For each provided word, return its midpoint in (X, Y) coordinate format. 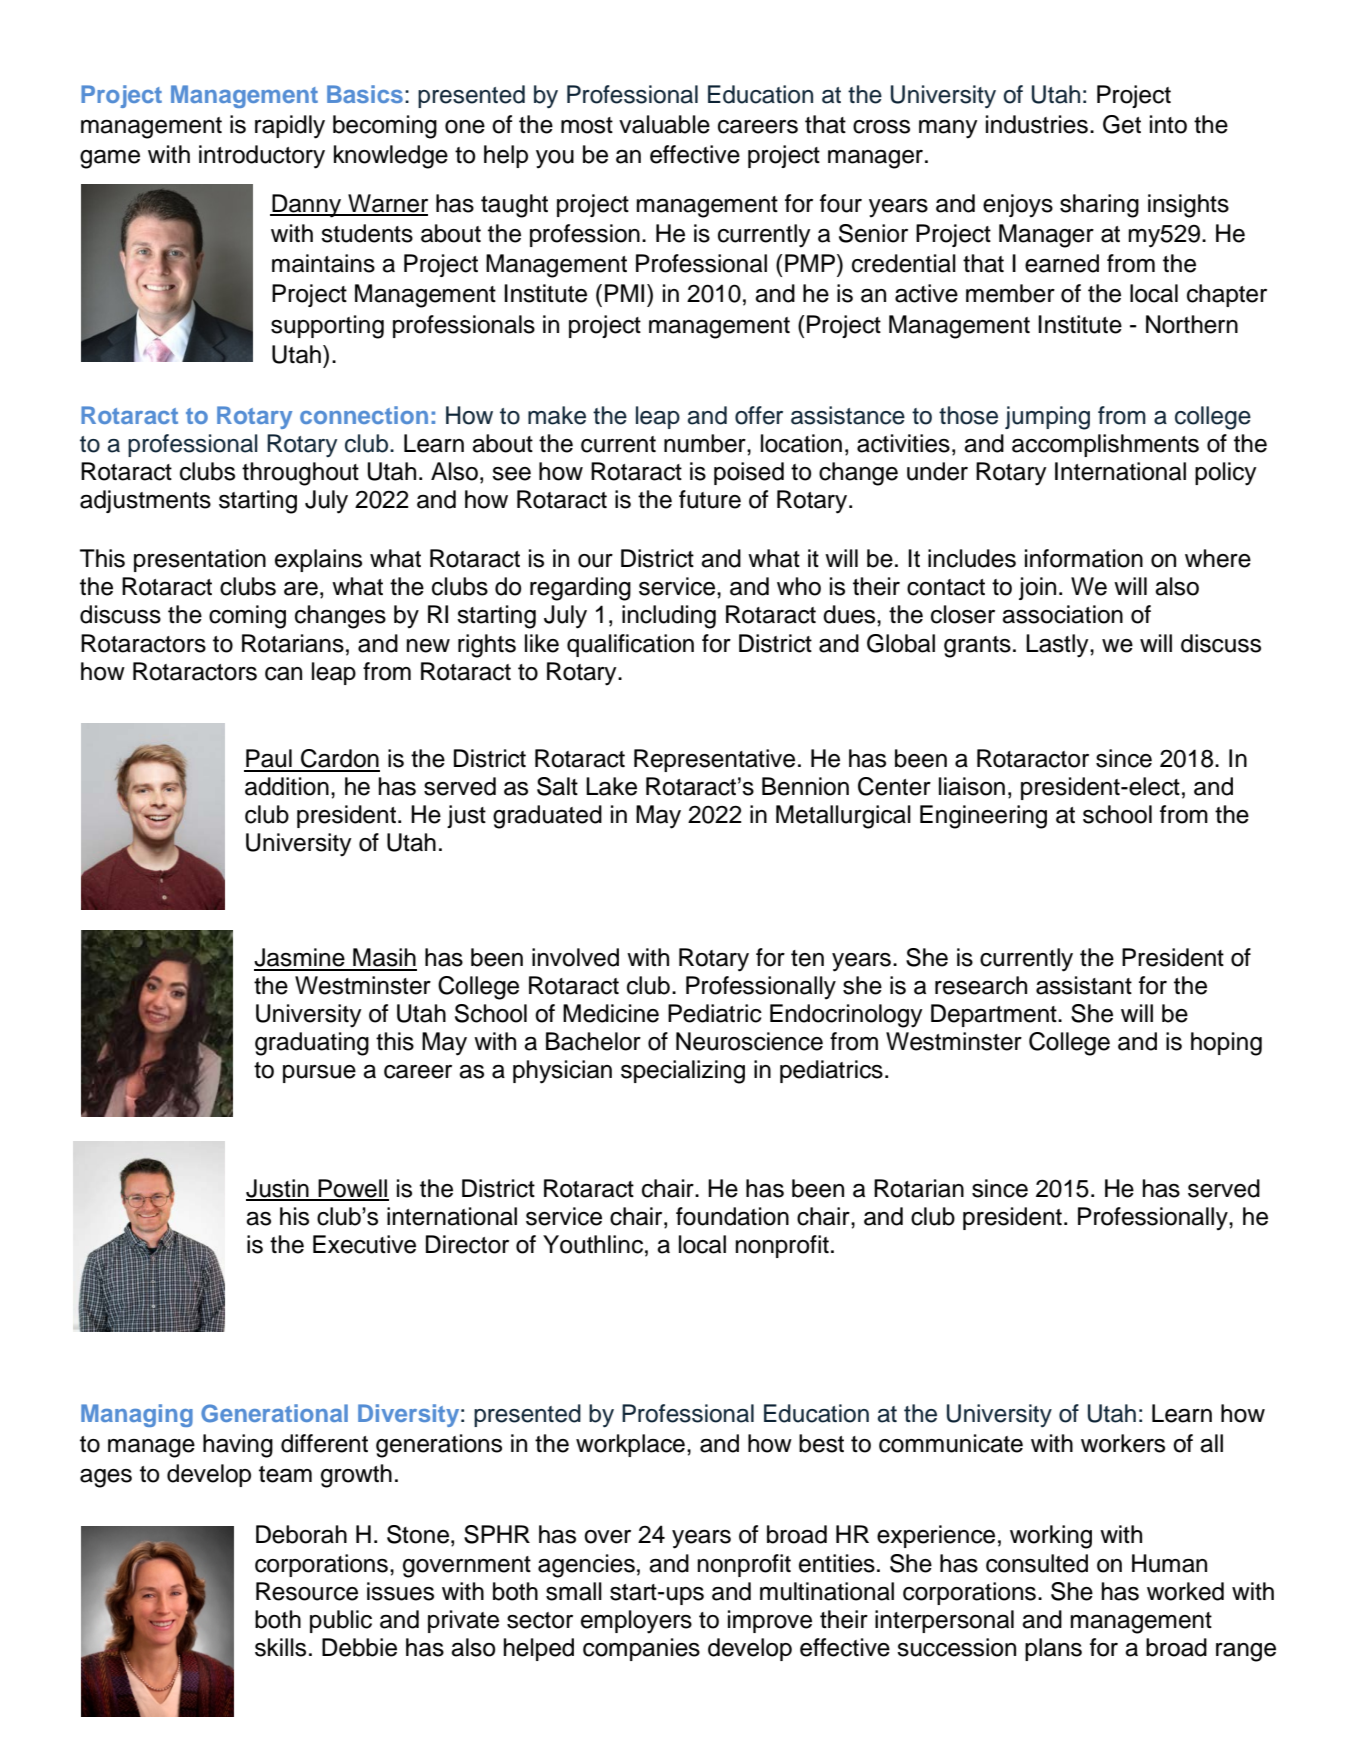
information (1084, 558)
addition (287, 786)
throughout (300, 474)
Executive (364, 1244)
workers (1123, 1443)
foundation (732, 1216)
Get (1122, 124)
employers (636, 1622)
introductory (262, 157)
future (710, 499)
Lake (611, 786)
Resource (307, 1591)
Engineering (983, 817)
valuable (664, 124)
